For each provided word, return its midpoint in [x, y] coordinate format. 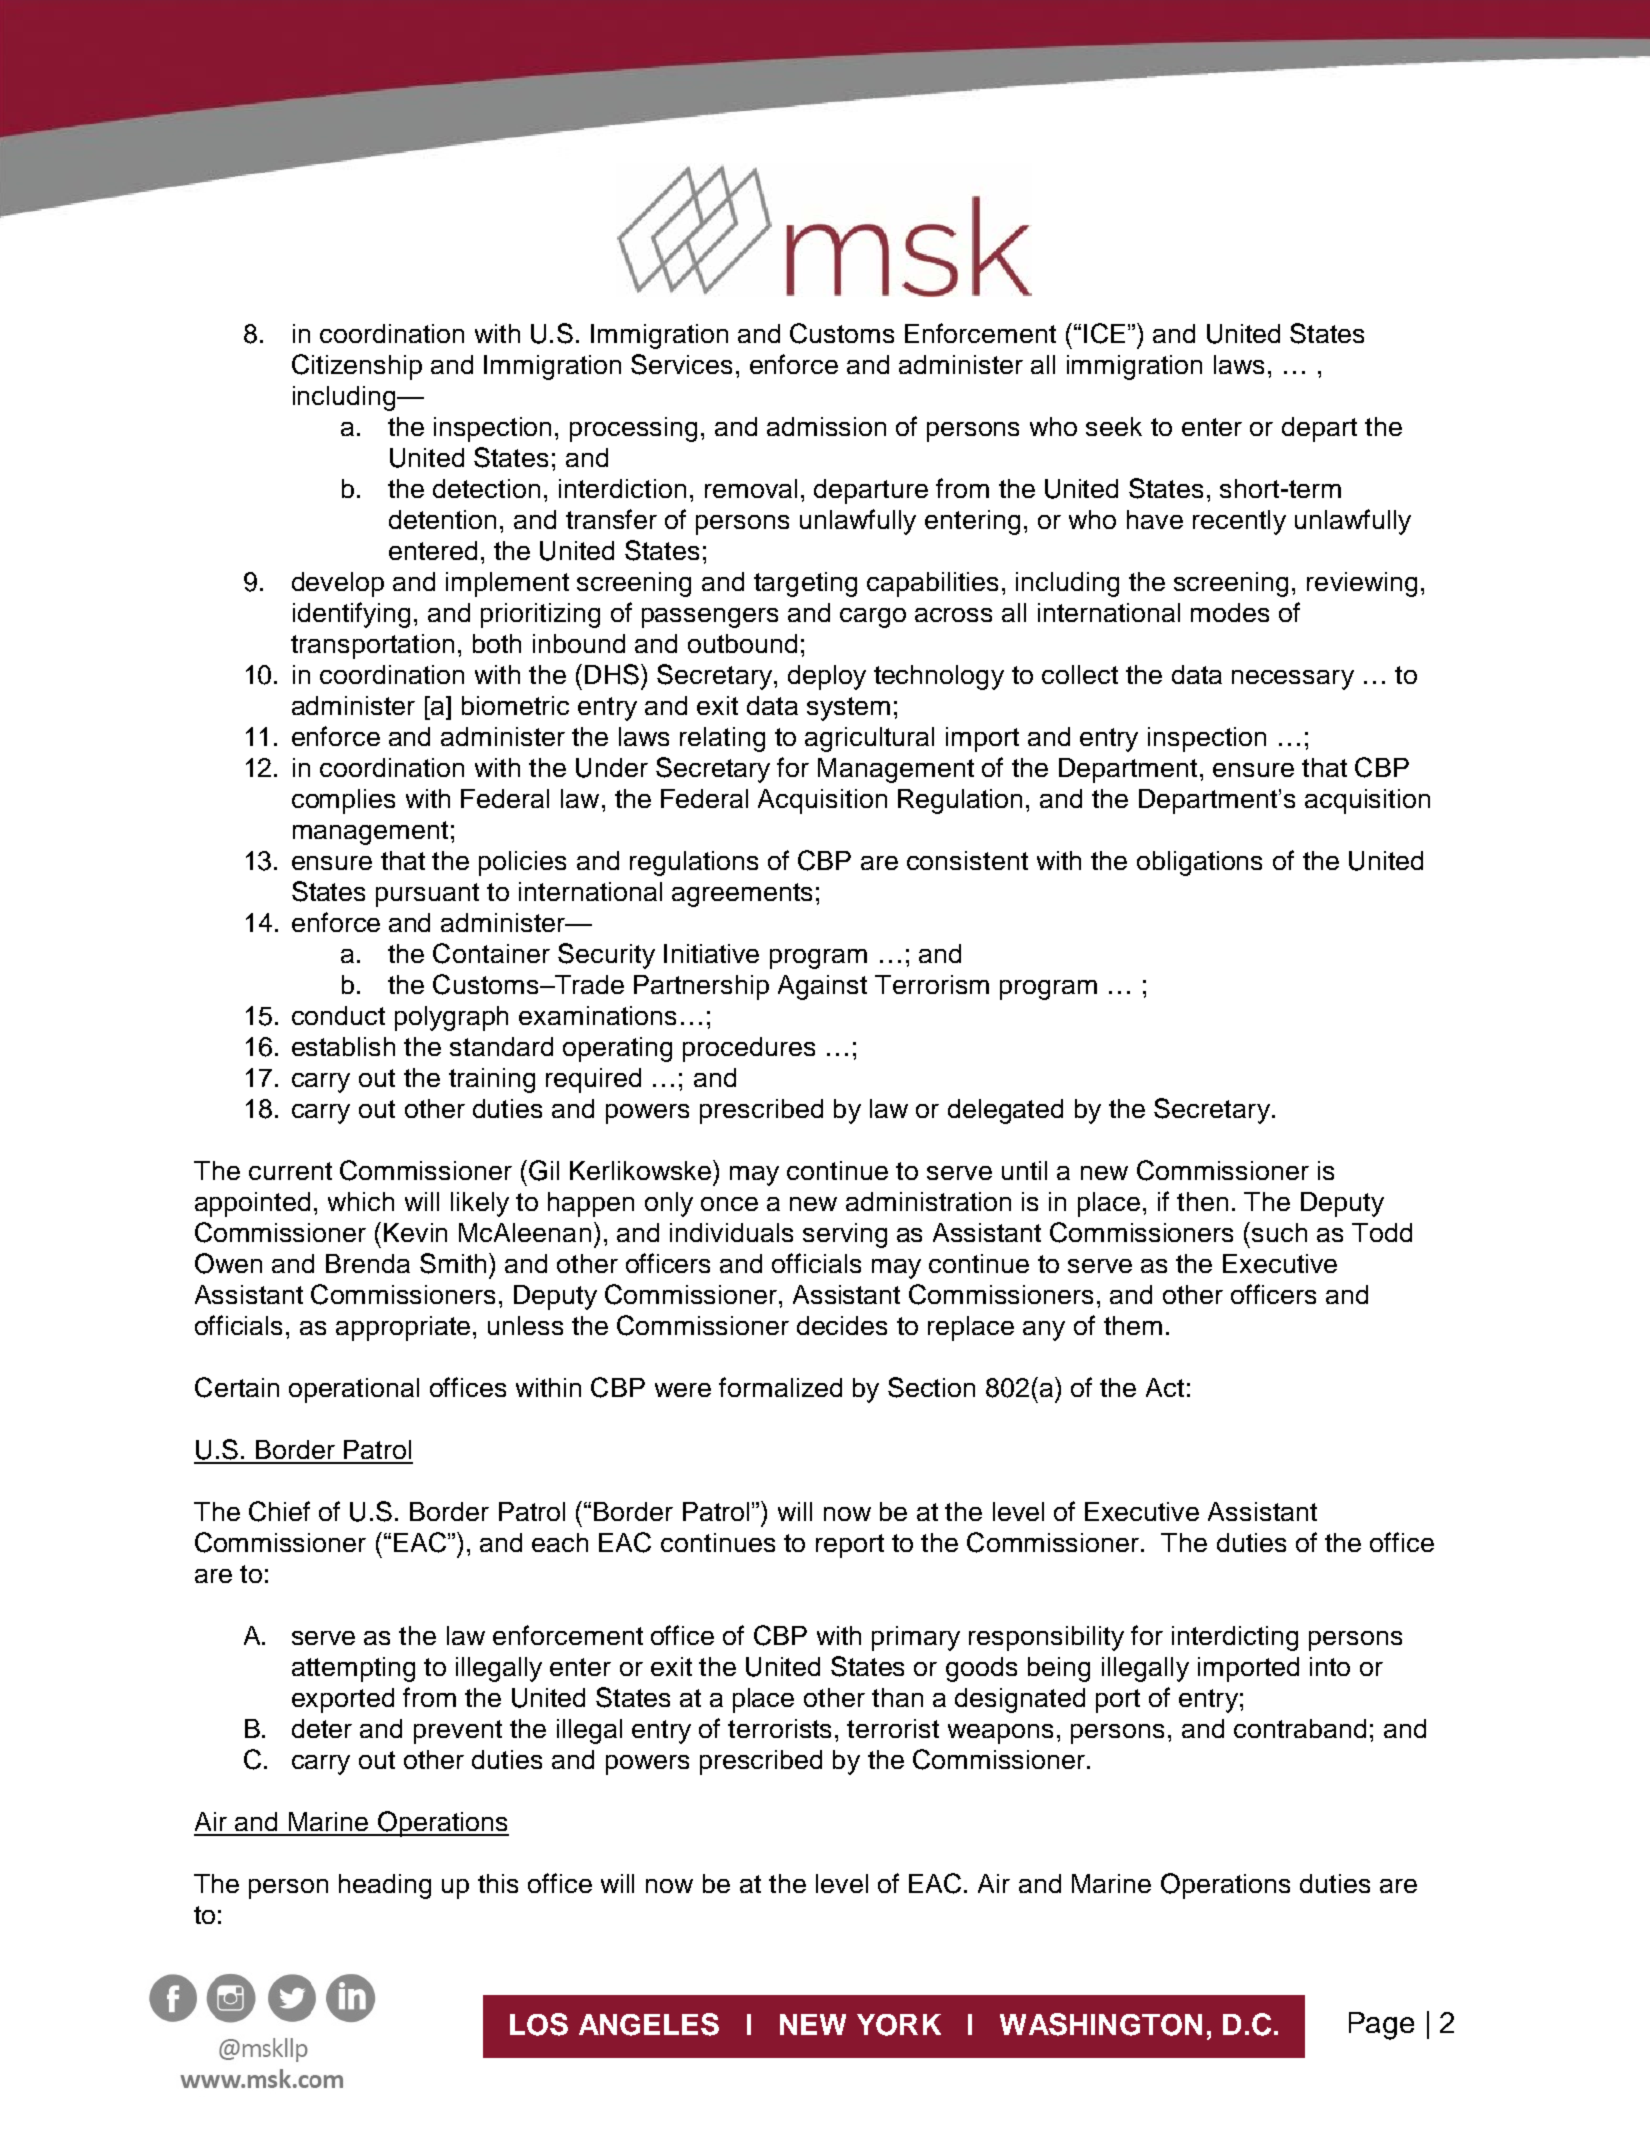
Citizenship [357, 367]
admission [826, 426]
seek [1114, 426]
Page [1381, 2026]
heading [385, 1886]
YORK [899, 2025]
